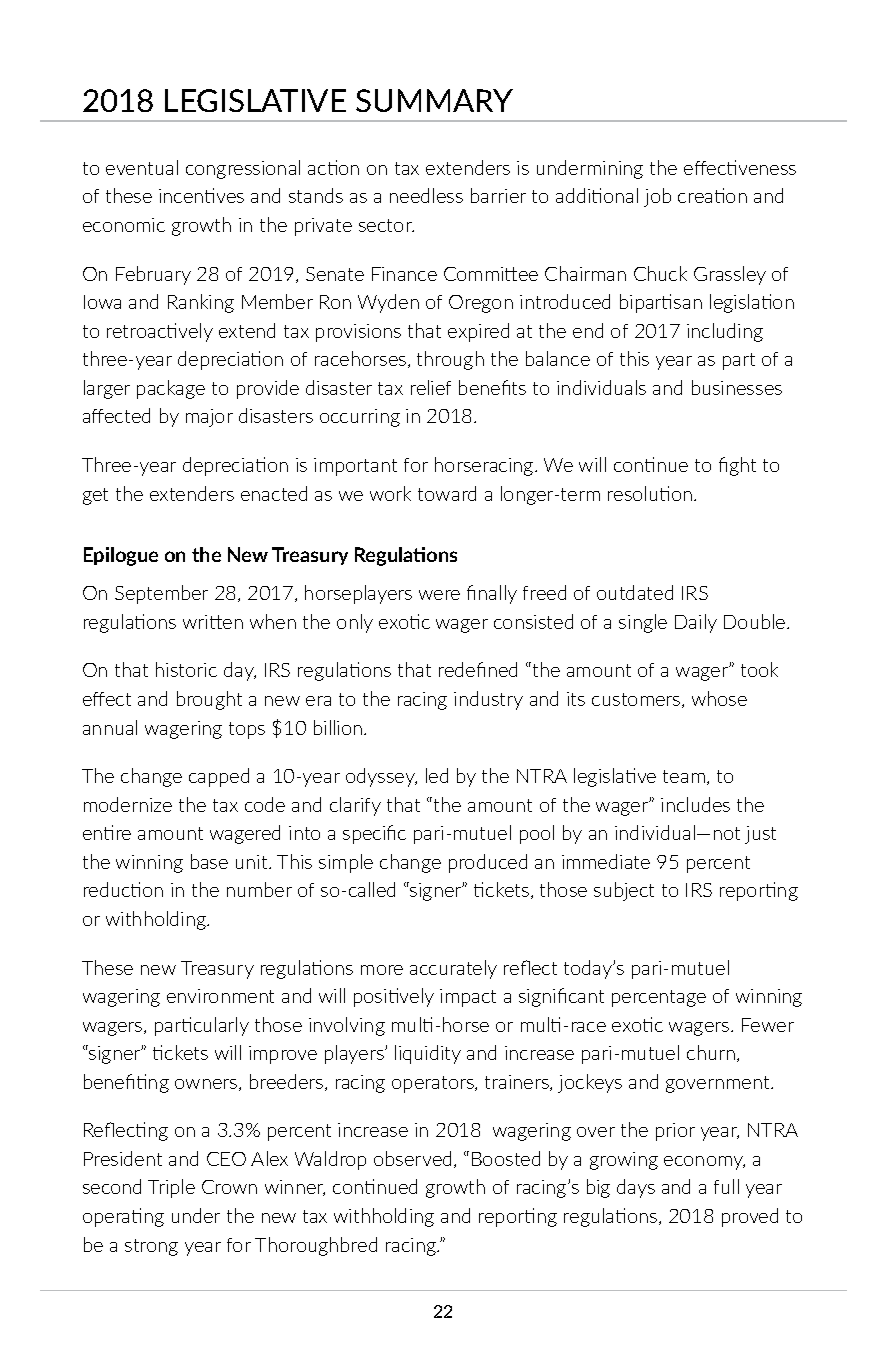  I want to click on Triple, so click(171, 1188).
